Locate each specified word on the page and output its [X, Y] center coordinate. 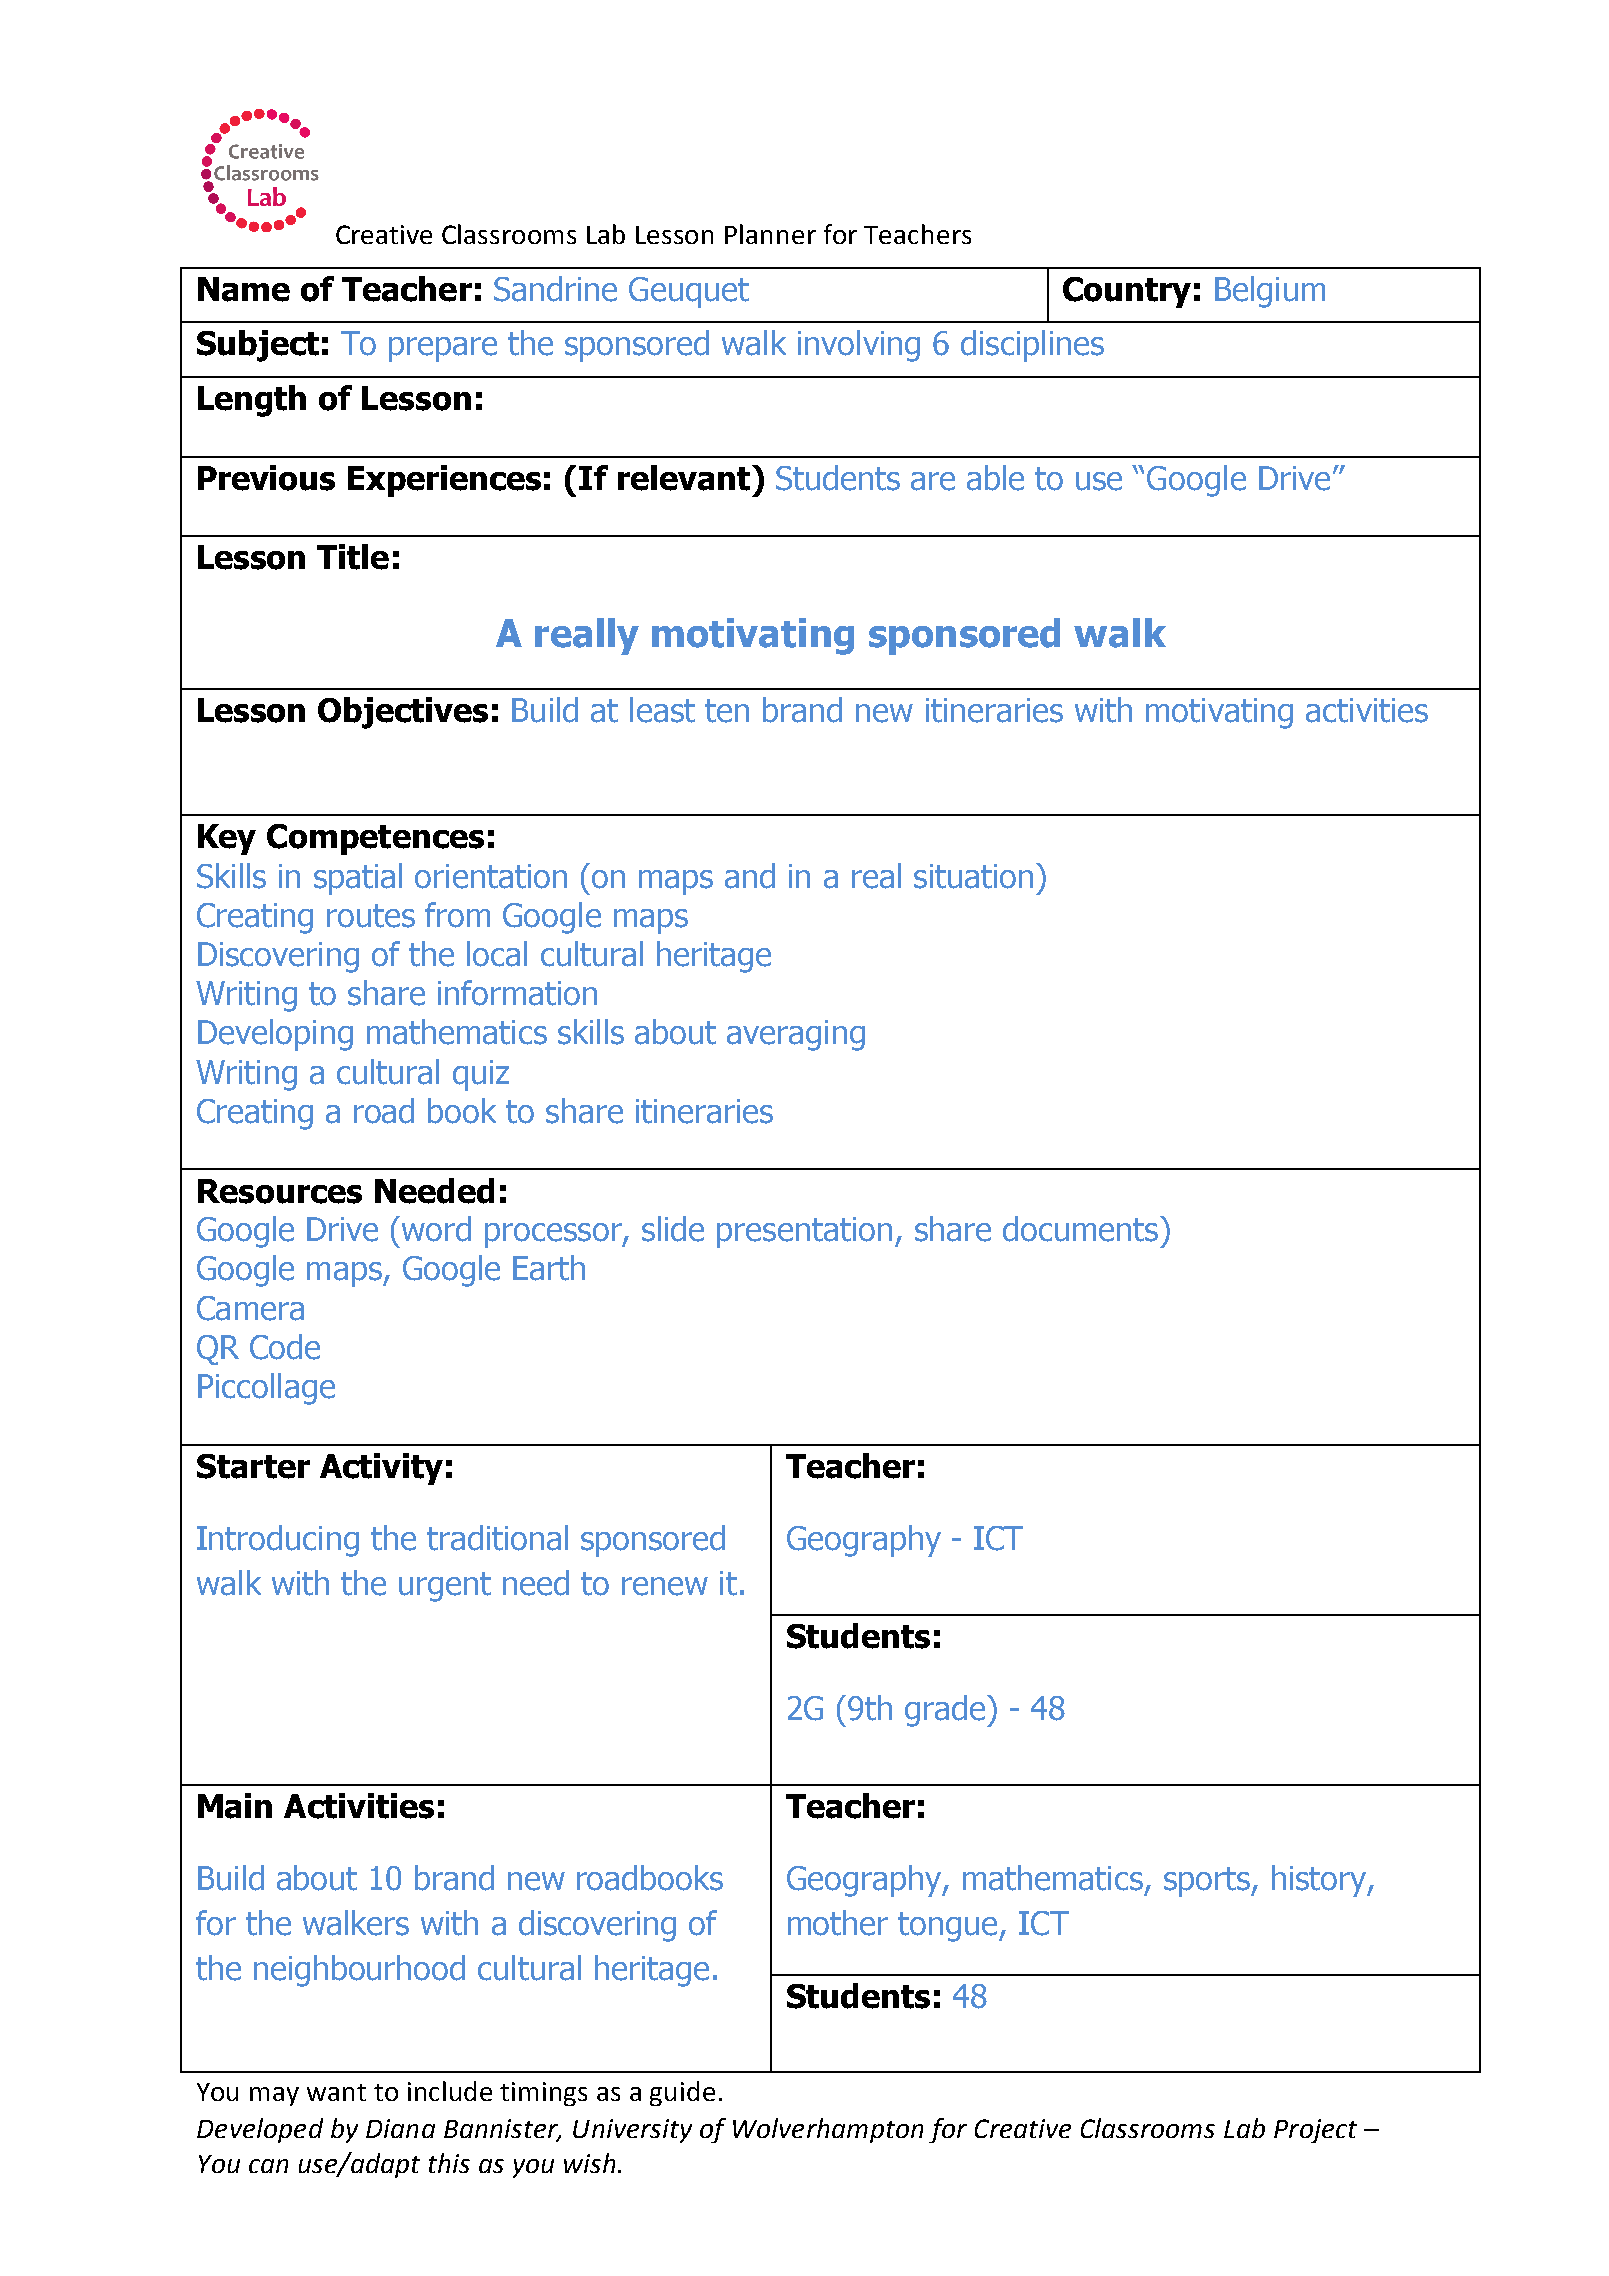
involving [859, 346]
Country [1127, 292]
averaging [796, 1035]
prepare [443, 349]
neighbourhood [359, 1971]
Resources [280, 1191]
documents [1080, 1229]
